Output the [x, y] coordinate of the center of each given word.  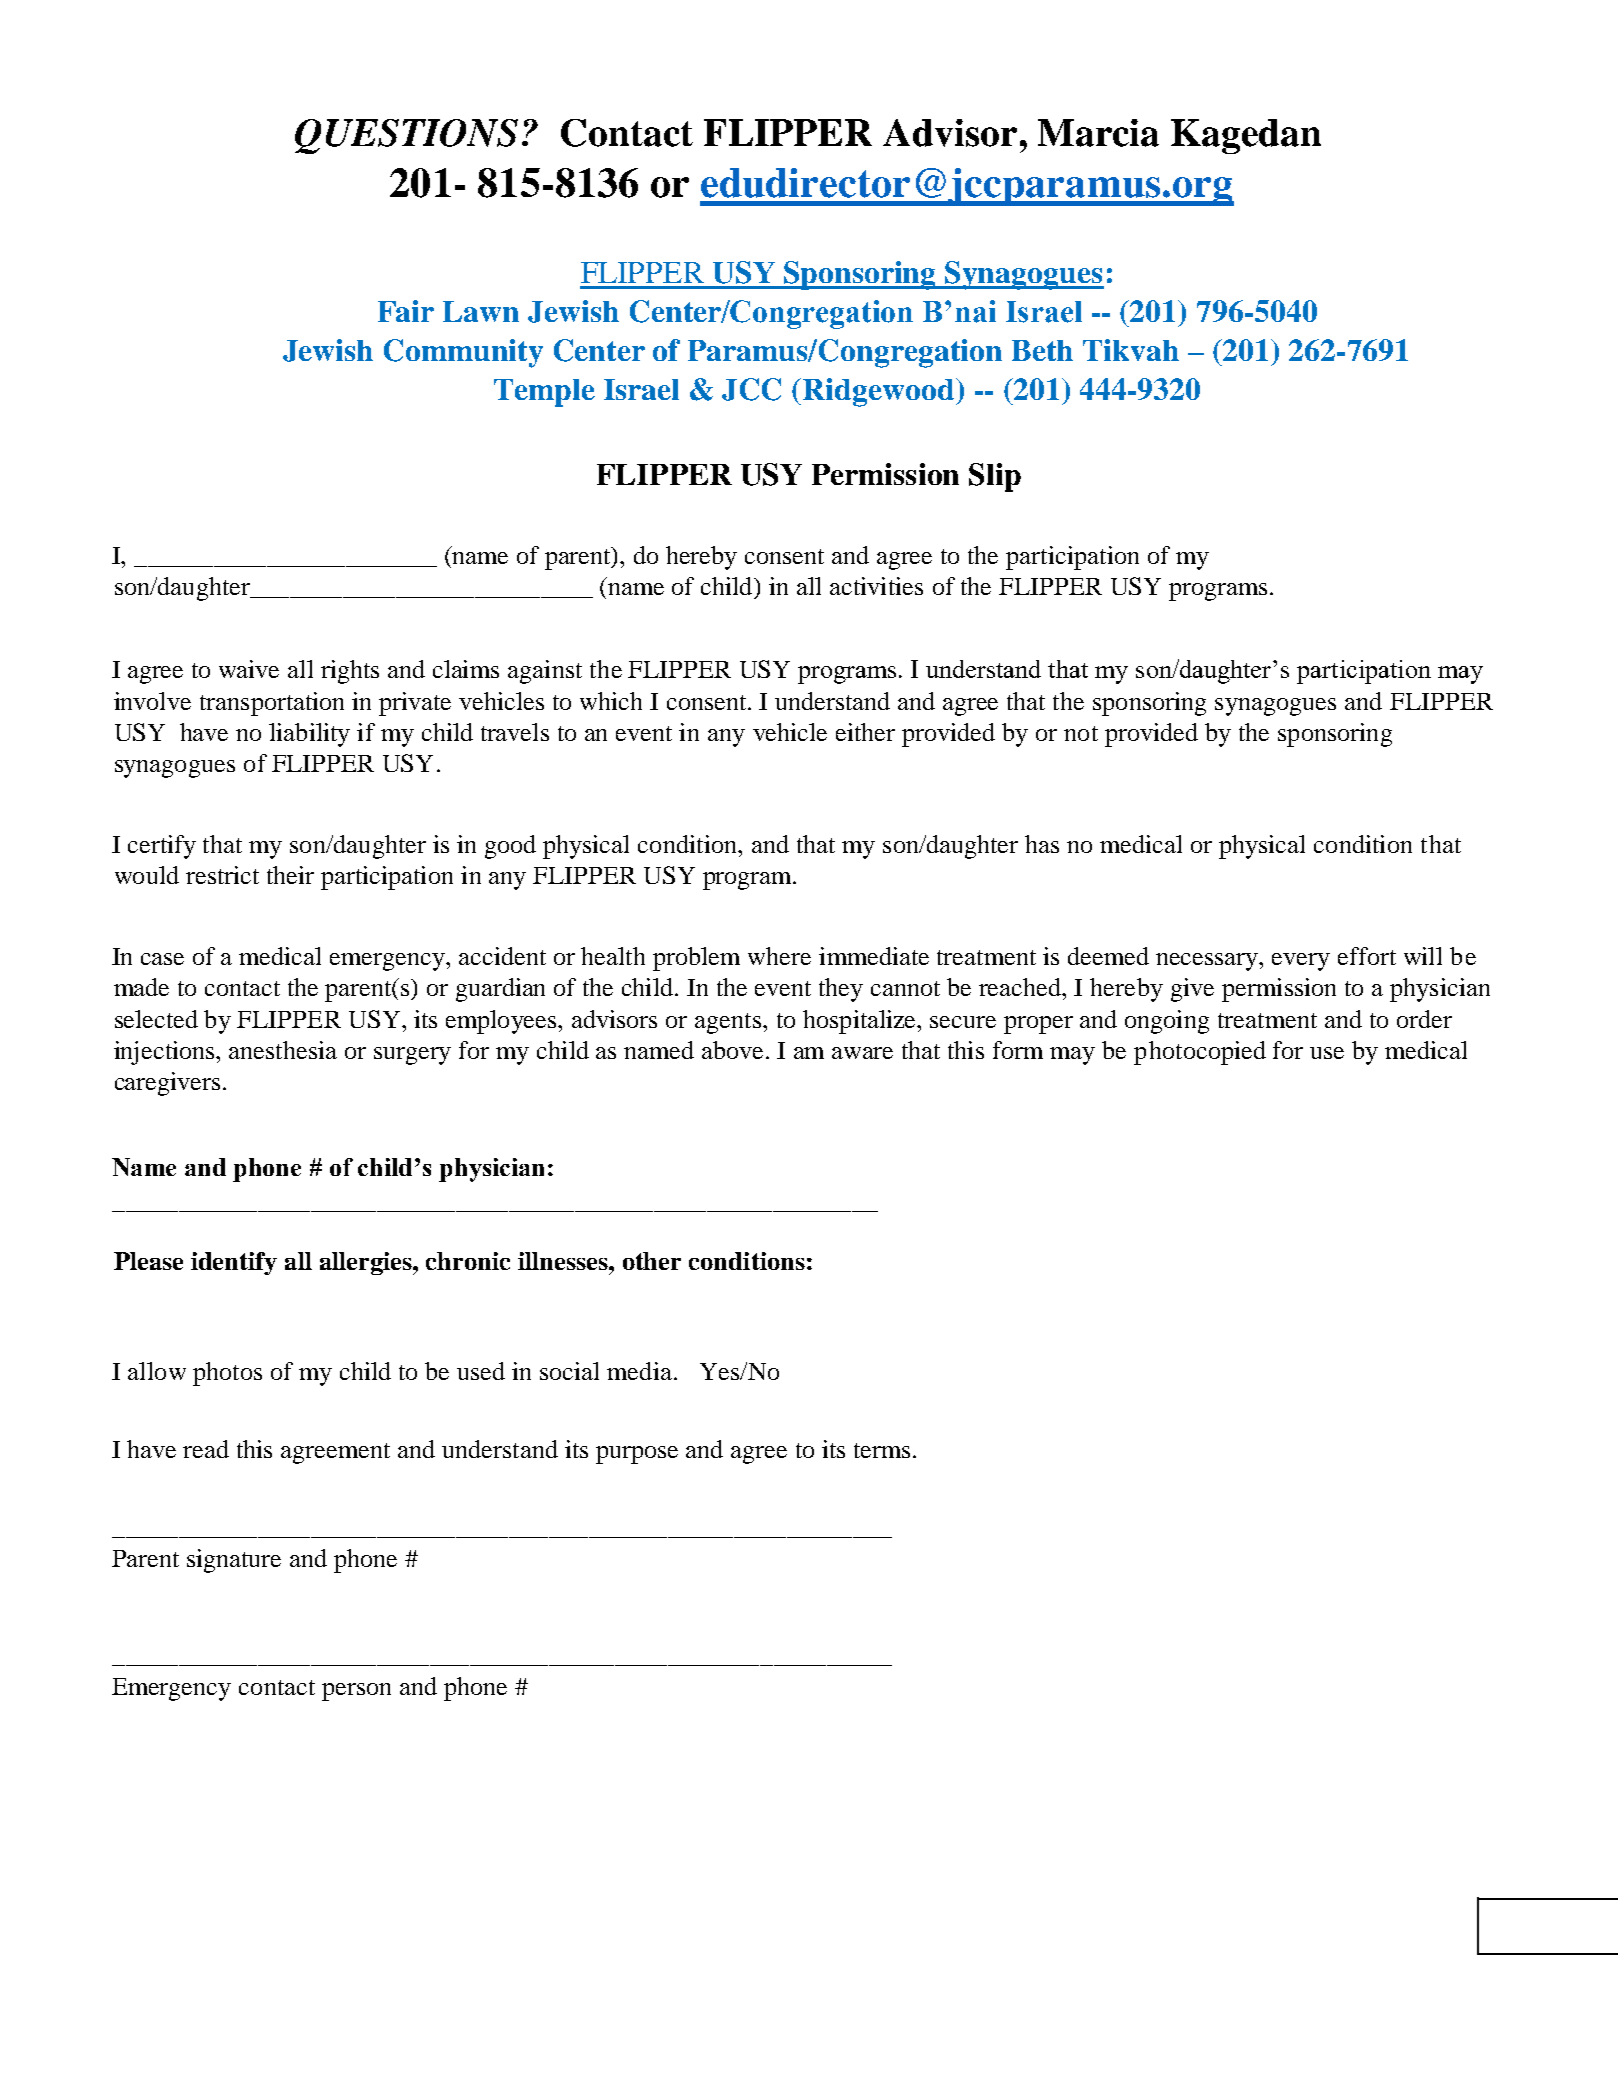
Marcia [1098, 133]
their [290, 875]
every [1301, 962]
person [356, 1692]
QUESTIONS [406, 136]
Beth [1042, 350]
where [779, 956]
